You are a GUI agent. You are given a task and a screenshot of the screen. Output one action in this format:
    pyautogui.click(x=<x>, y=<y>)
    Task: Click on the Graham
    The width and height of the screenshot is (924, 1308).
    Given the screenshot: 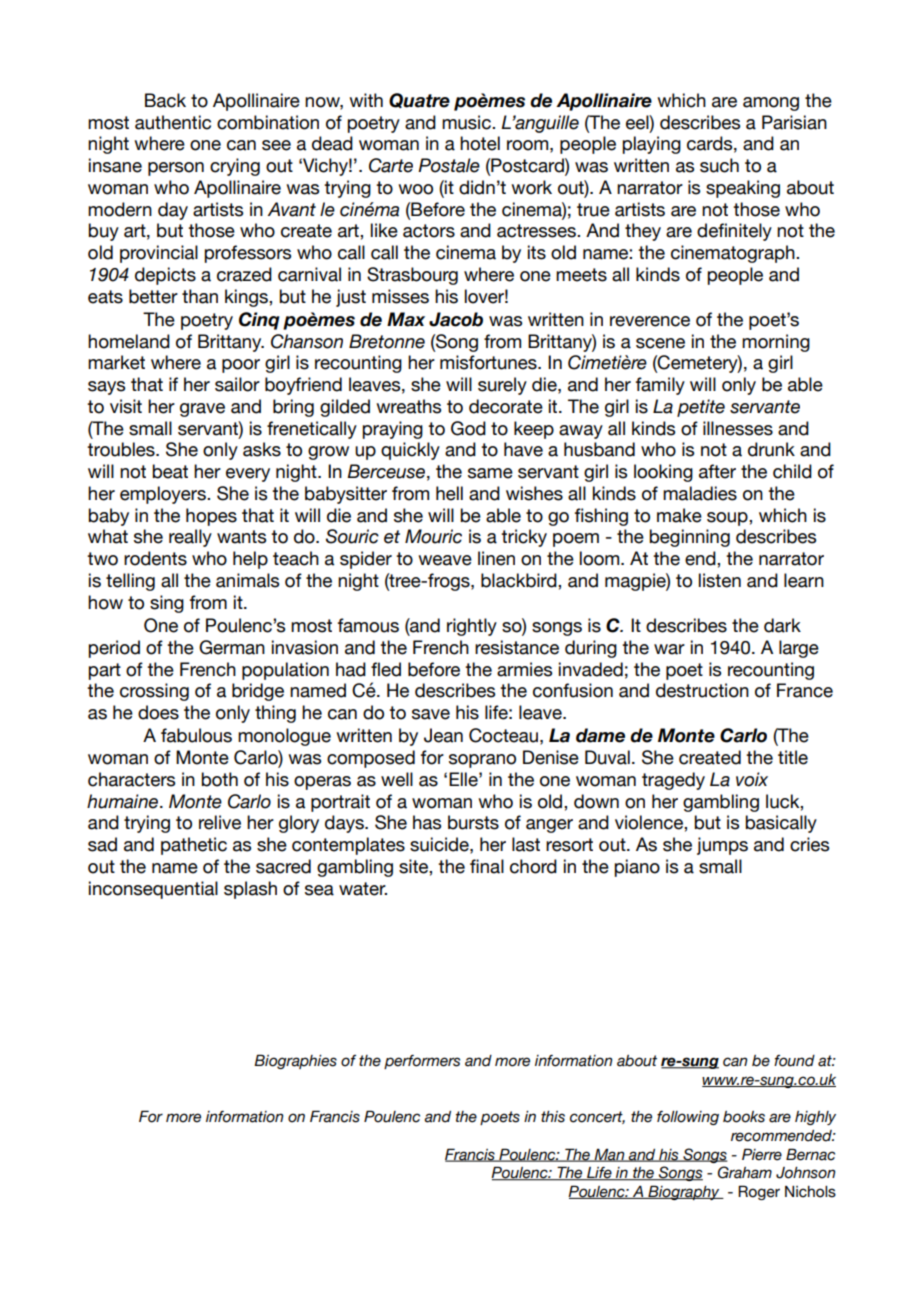 What is the action you would take?
    pyautogui.click(x=745, y=1172)
